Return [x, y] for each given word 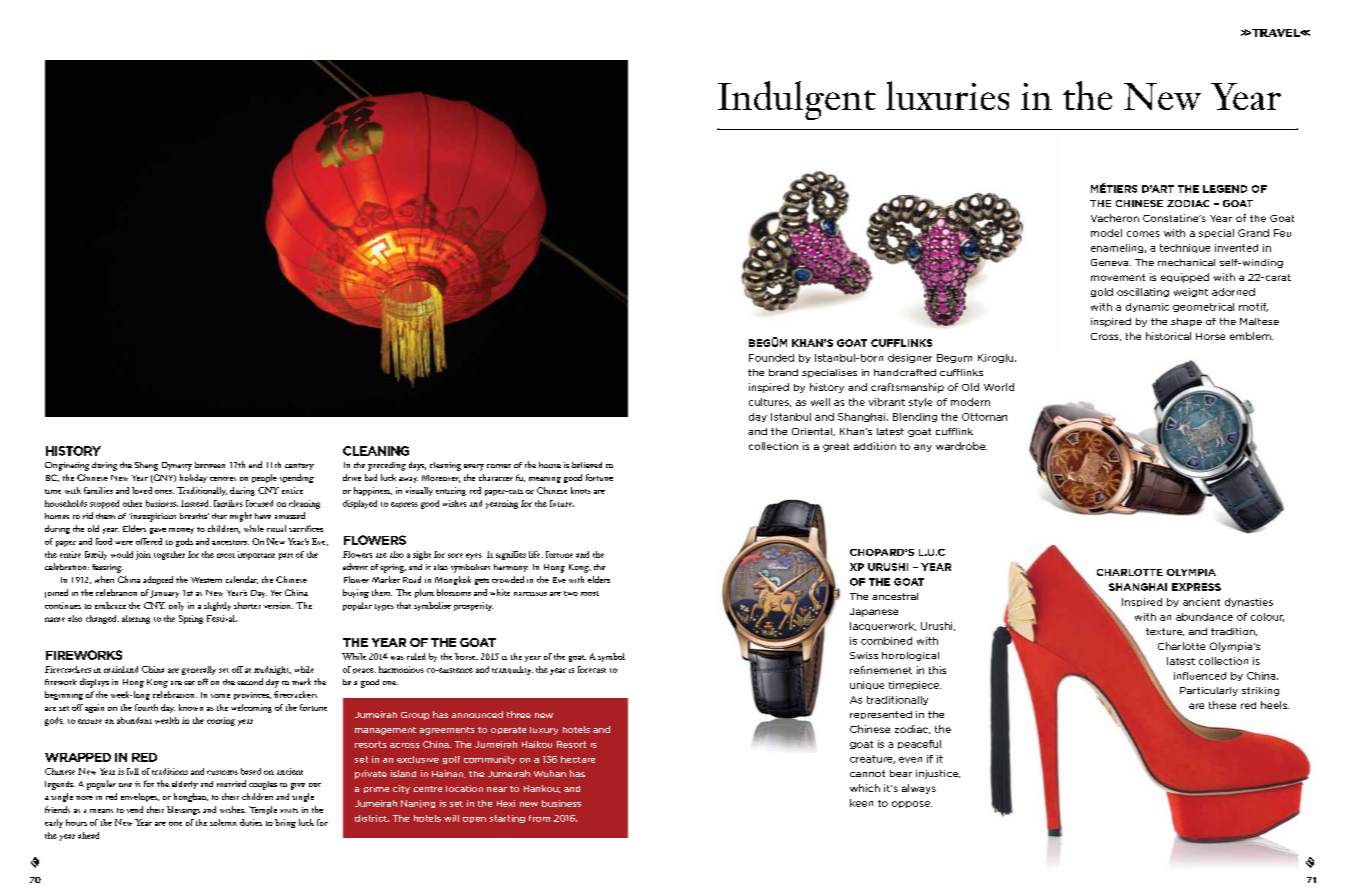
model [1106, 233]
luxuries [947, 95]
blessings [183, 810]
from [539, 818]
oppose [912, 804]
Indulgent [797, 100]
